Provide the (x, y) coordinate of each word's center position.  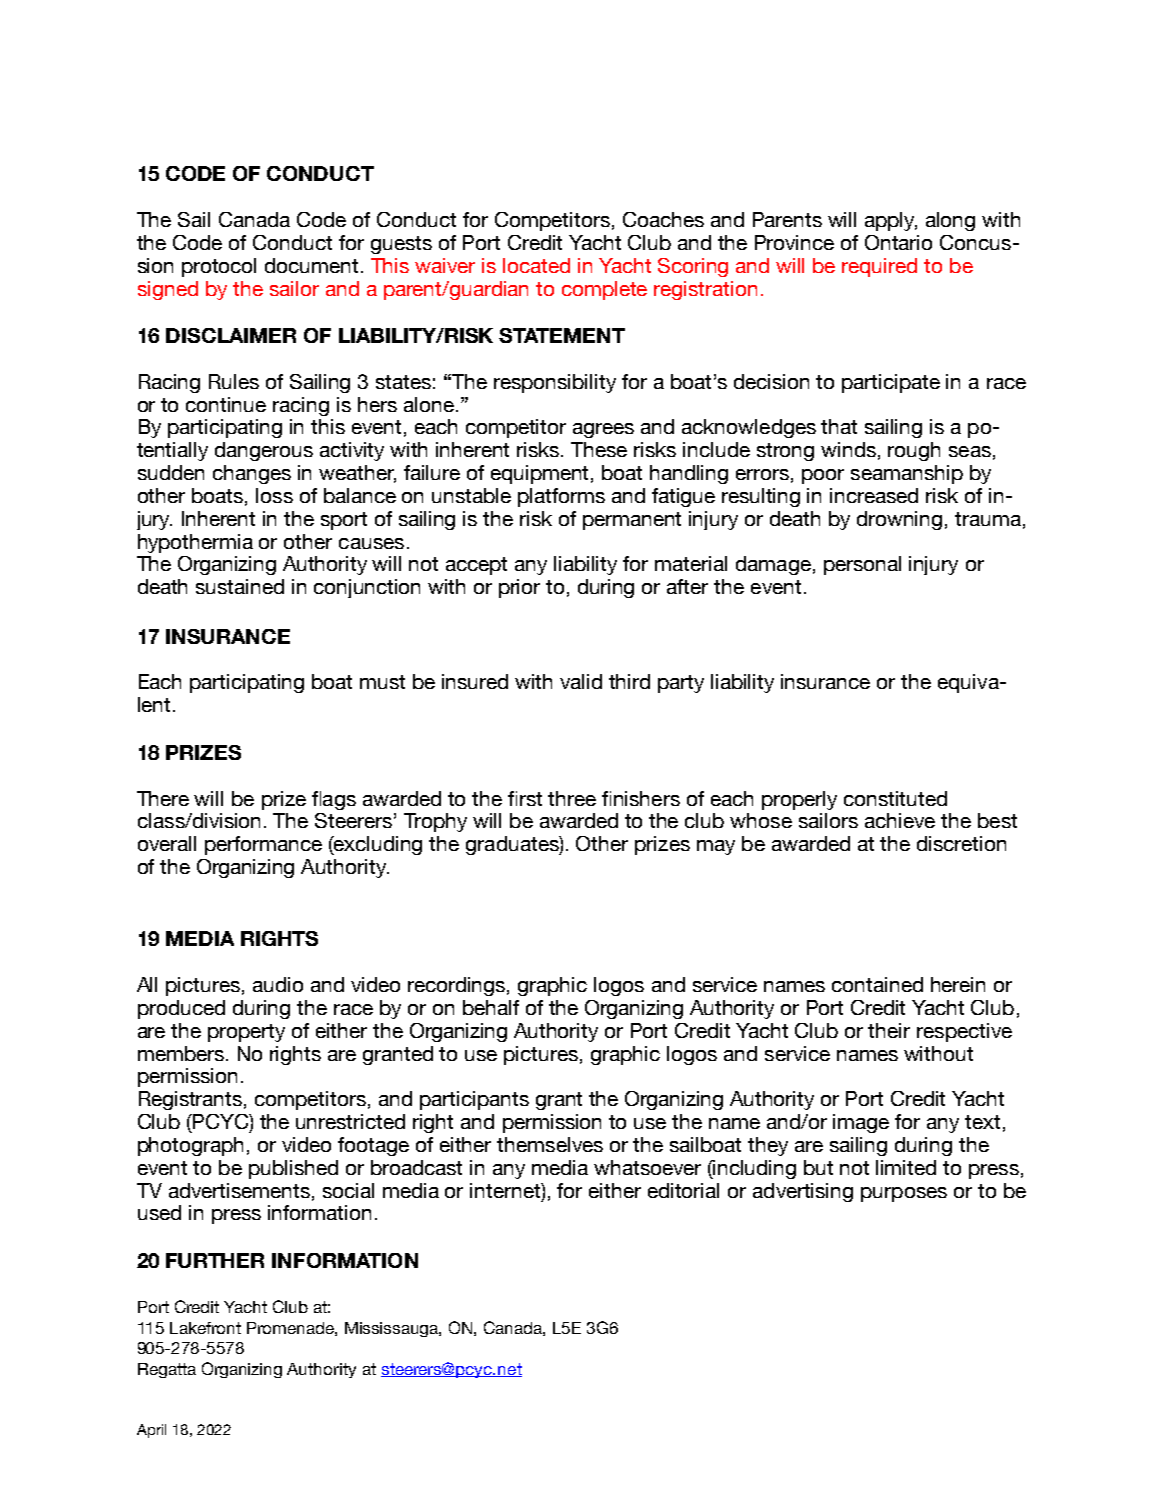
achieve (900, 820)
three (572, 798)
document (311, 265)
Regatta (167, 1370)
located (536, 265)
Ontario (898, 242)
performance (263, 845)
